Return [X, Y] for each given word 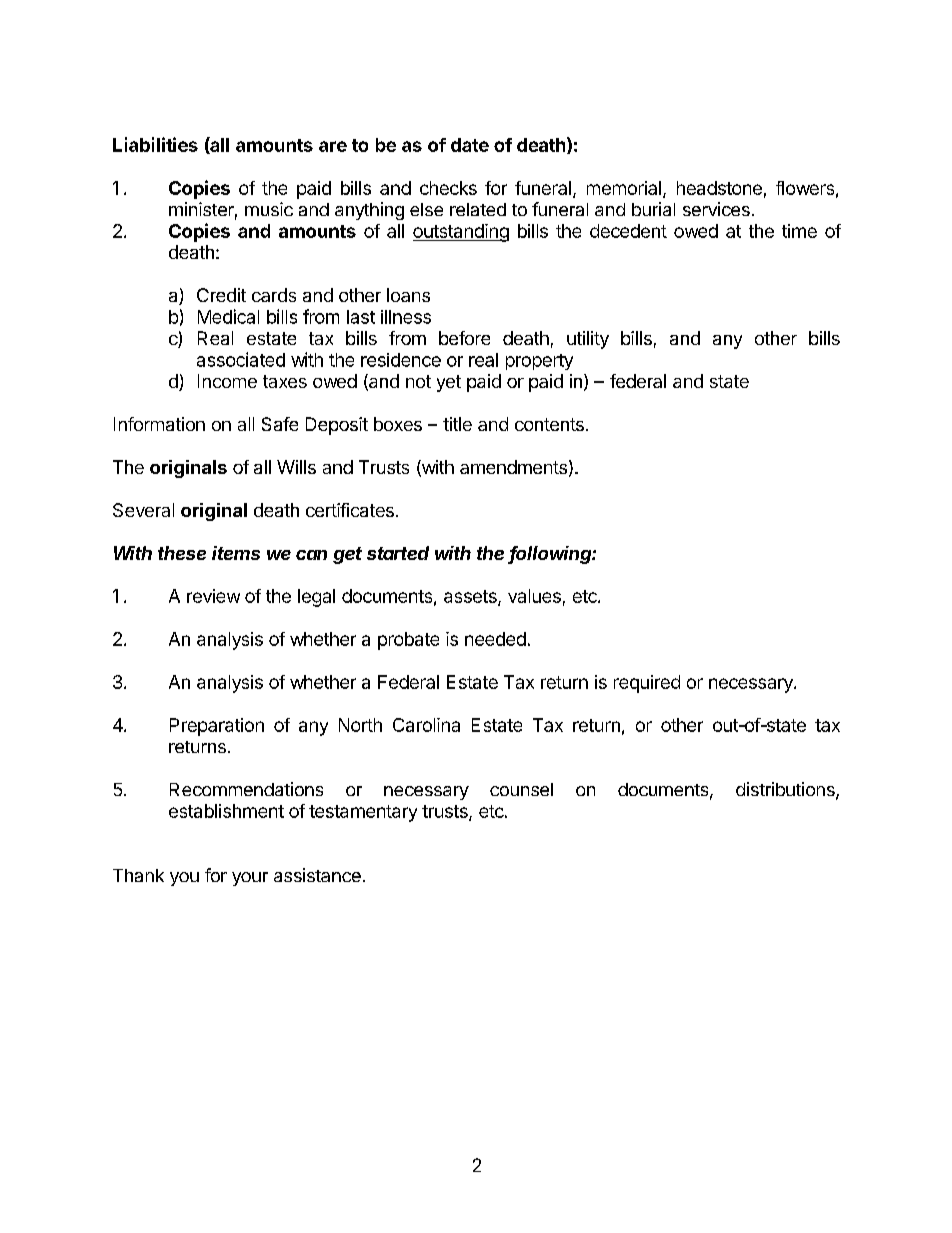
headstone [719, 188]
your [250, 879]
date [470, 145]
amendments [513, 467]
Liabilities [155, 144]
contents [549, 424]
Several [143, 510]
